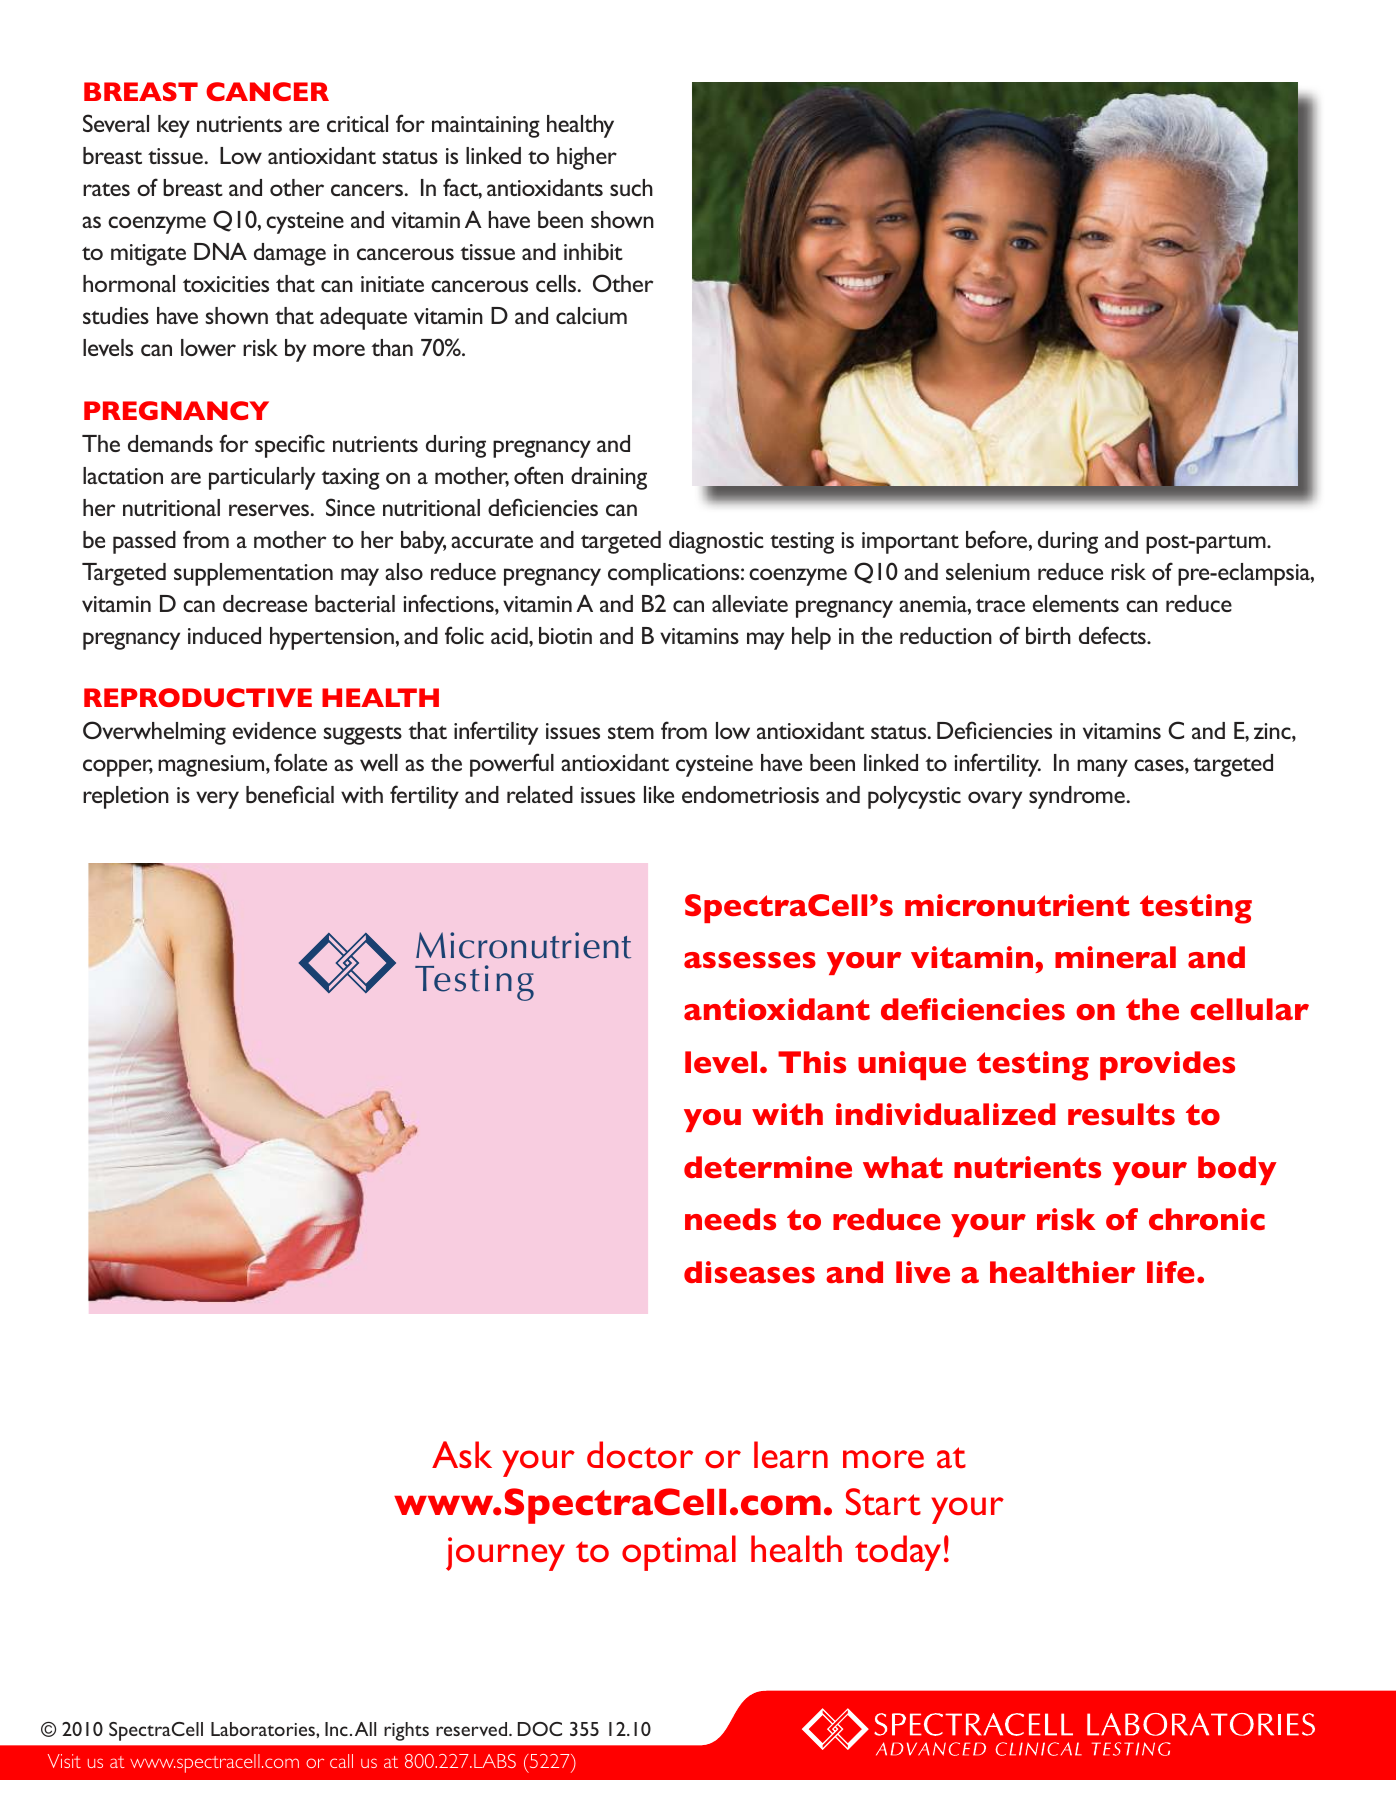 The height and width of the document is (1807, 1396). What do you see at coordinates (750, 960) in the document?
I see `assesses` at bounding box center [750, 960].
